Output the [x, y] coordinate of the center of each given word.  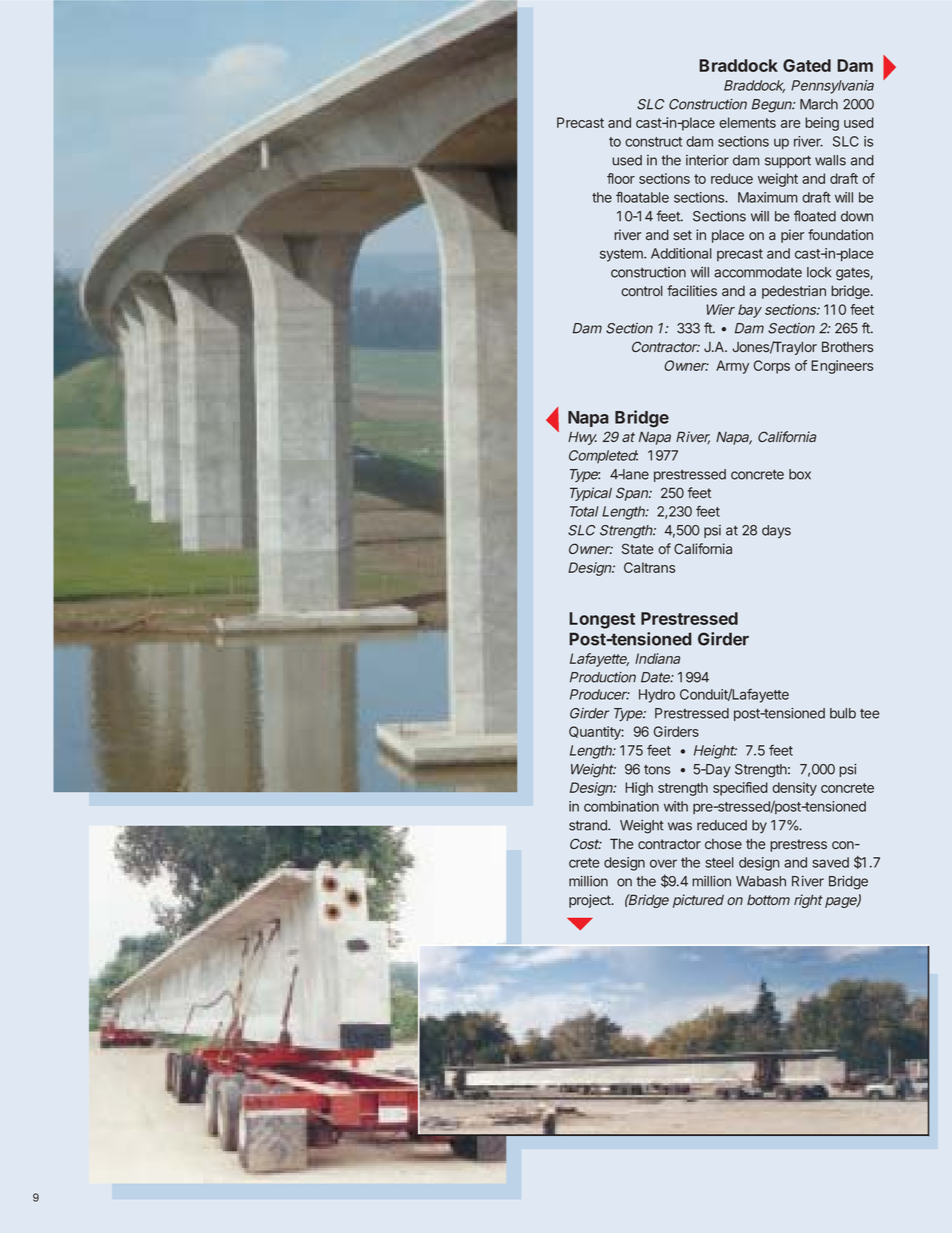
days [776, 532]
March [819, 104]
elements [747, 122]
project [591, 901]
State [638, 549]
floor [621, 178]
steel [719, 862]
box [800, 474]
